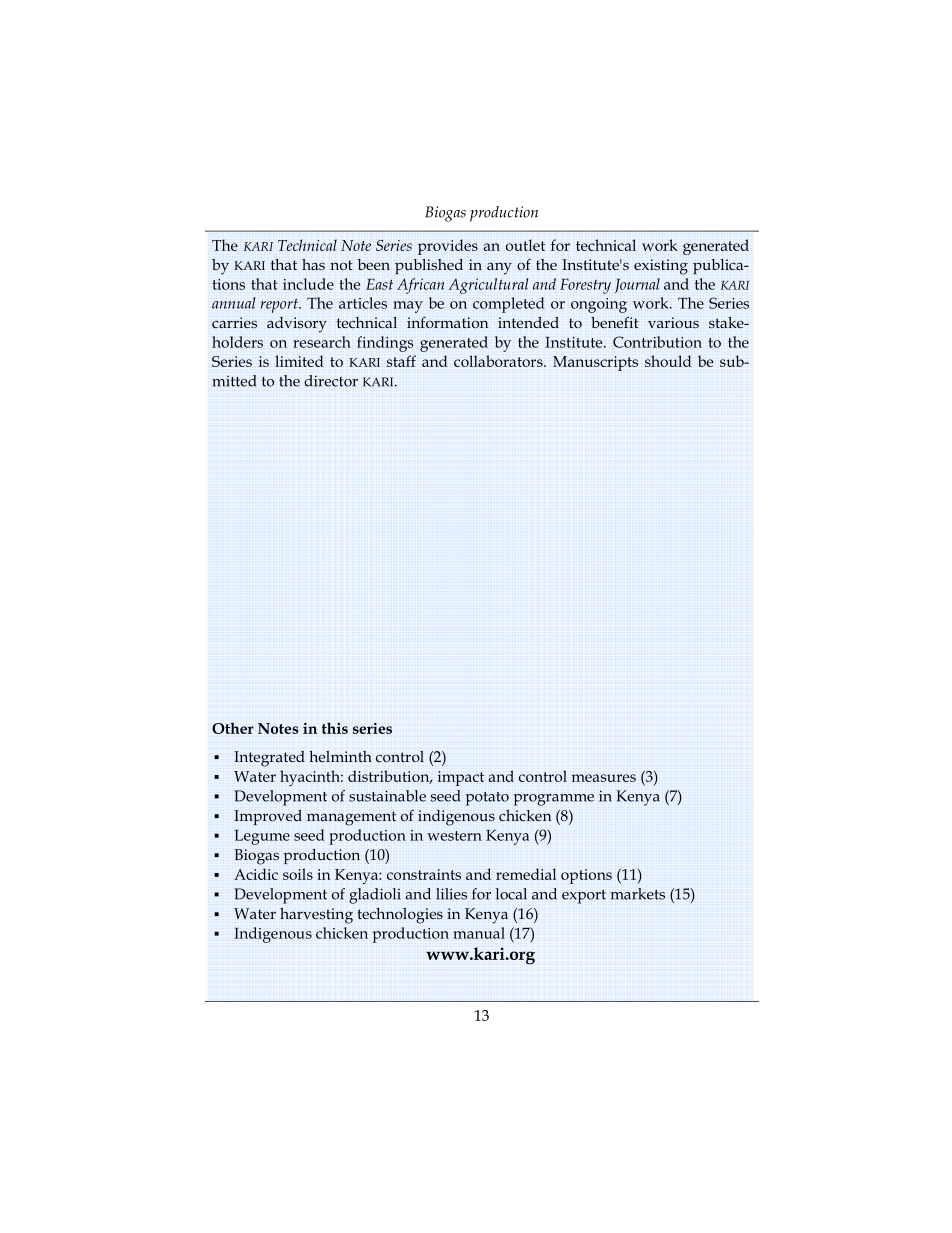  Describe the element at coordinates (429, 266) in the document. I see `published` at that location.
